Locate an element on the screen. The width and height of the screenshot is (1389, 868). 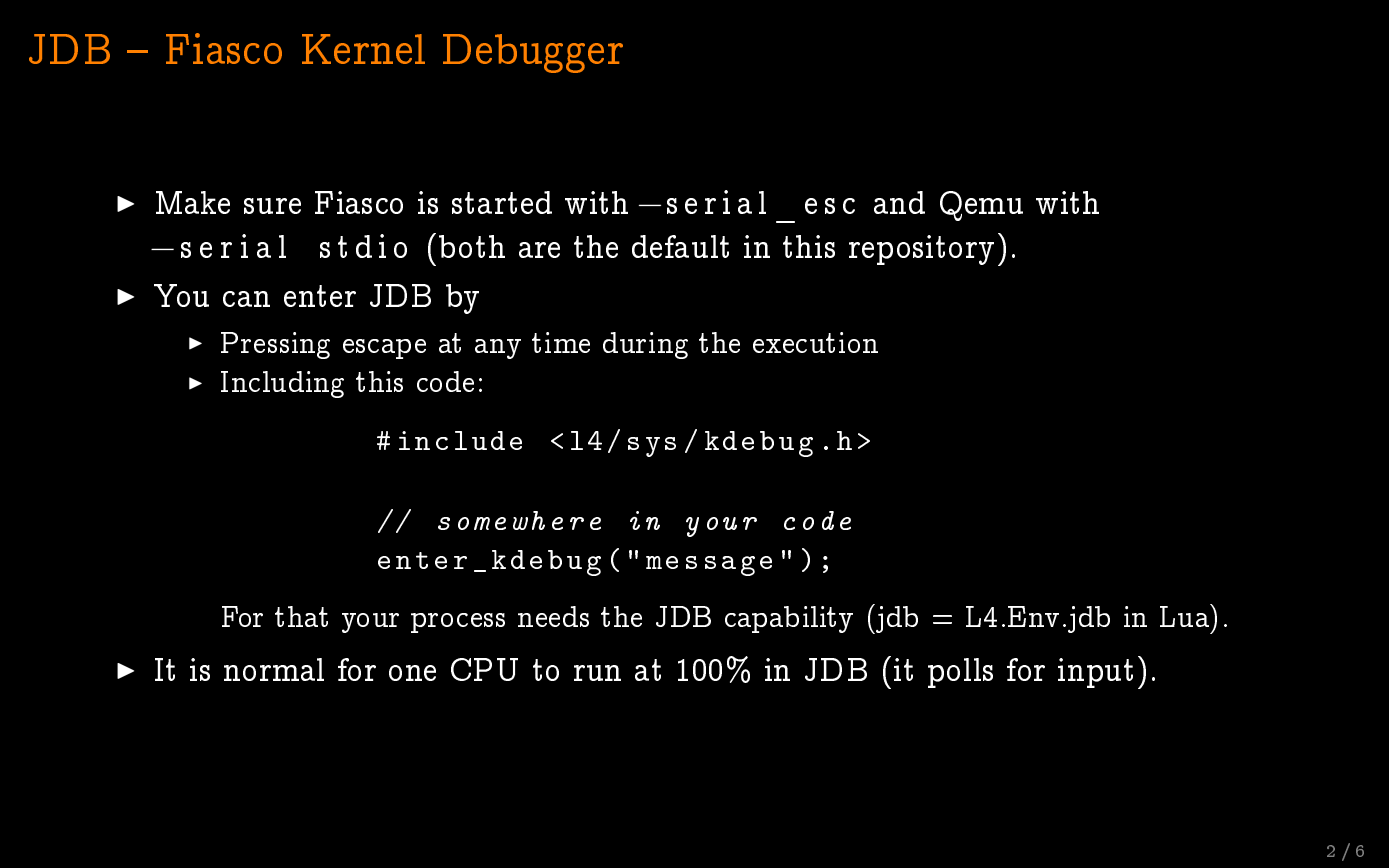
can is located at coordinates (246, 299).
